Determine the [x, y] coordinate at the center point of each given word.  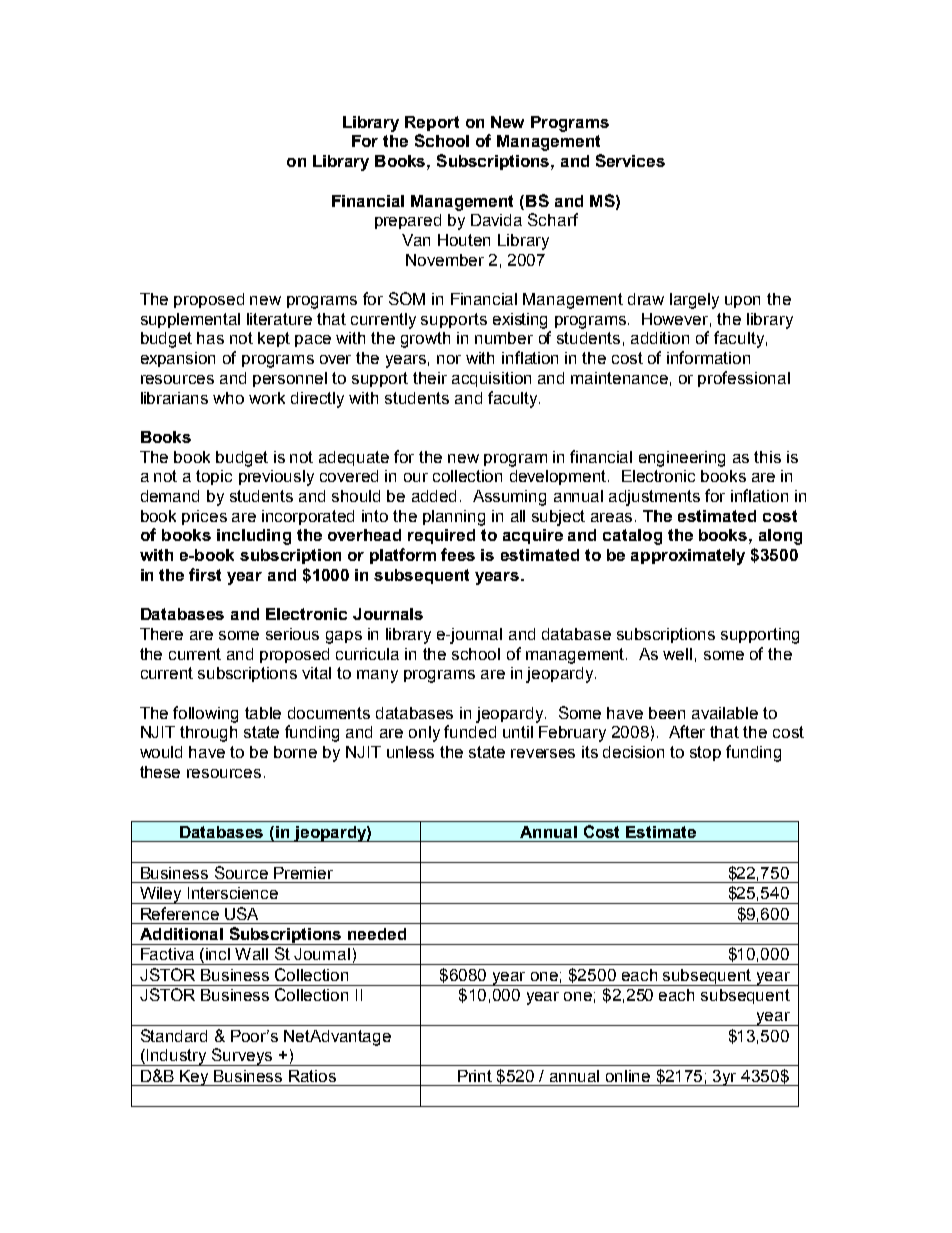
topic [214, 477]
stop [705, 753]
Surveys [242, 1057]
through [208, 734]
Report [432, 123]
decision [633, 752]
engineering [682, 459]
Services [630, 160]
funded [470, 731]
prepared [408, 221]
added [434, 496]
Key [195, 1078]
